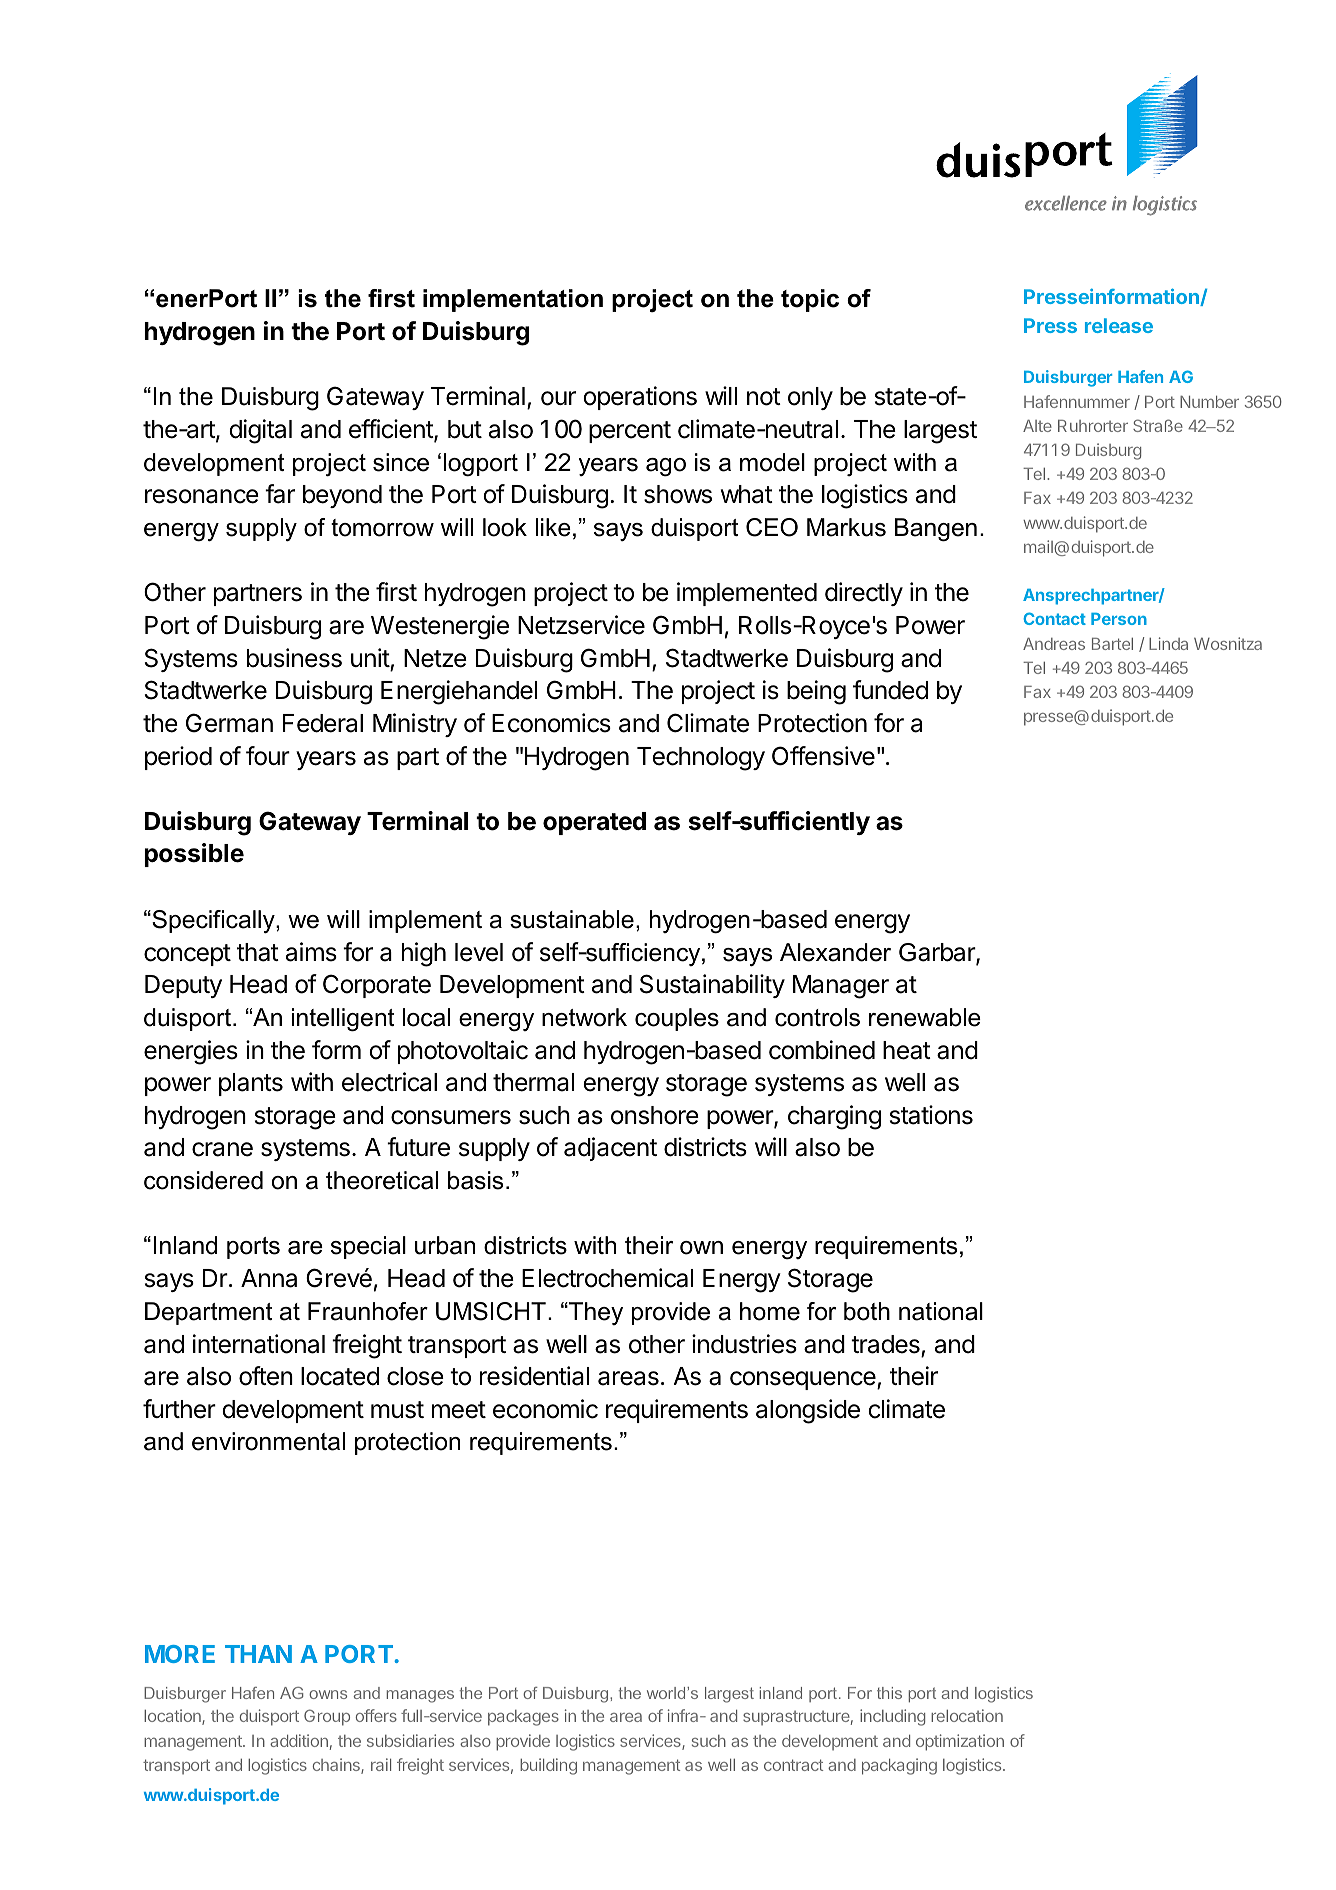 The width and height of the document is (1336, 1890). Describe the element at coordinates (299, 1740) in the document. I see `addition` at that location.
